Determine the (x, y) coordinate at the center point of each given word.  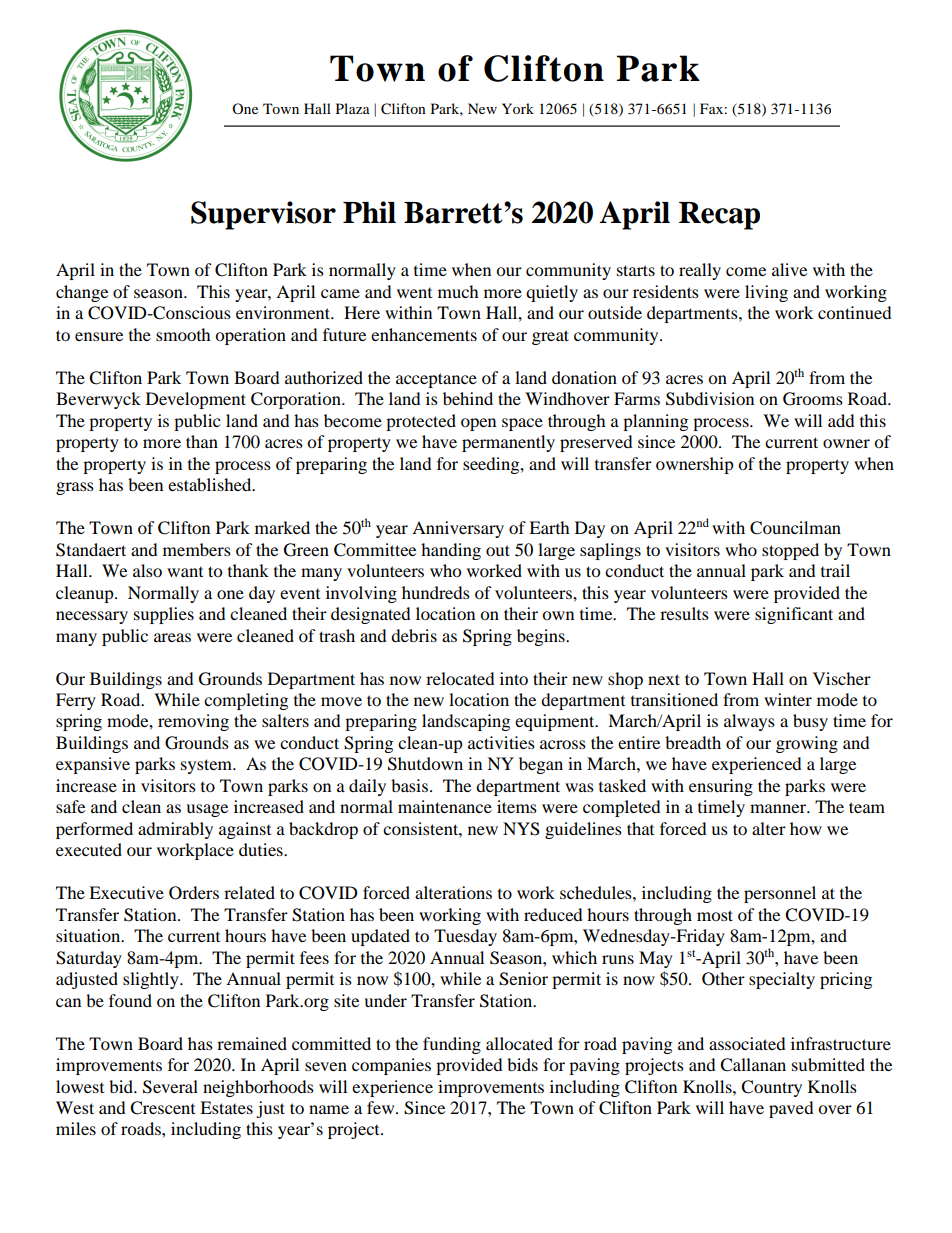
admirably (175, 830)
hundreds (436, 592)
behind (468, 398)
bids (522, 1064)
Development (196, 400)
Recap (719, 216)
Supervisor (263, 215)
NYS (521, 829)
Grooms (813, 399)
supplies (164, 615)
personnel (780, 894)
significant (794, 615)
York (518, 108)
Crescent (162, 1108)
